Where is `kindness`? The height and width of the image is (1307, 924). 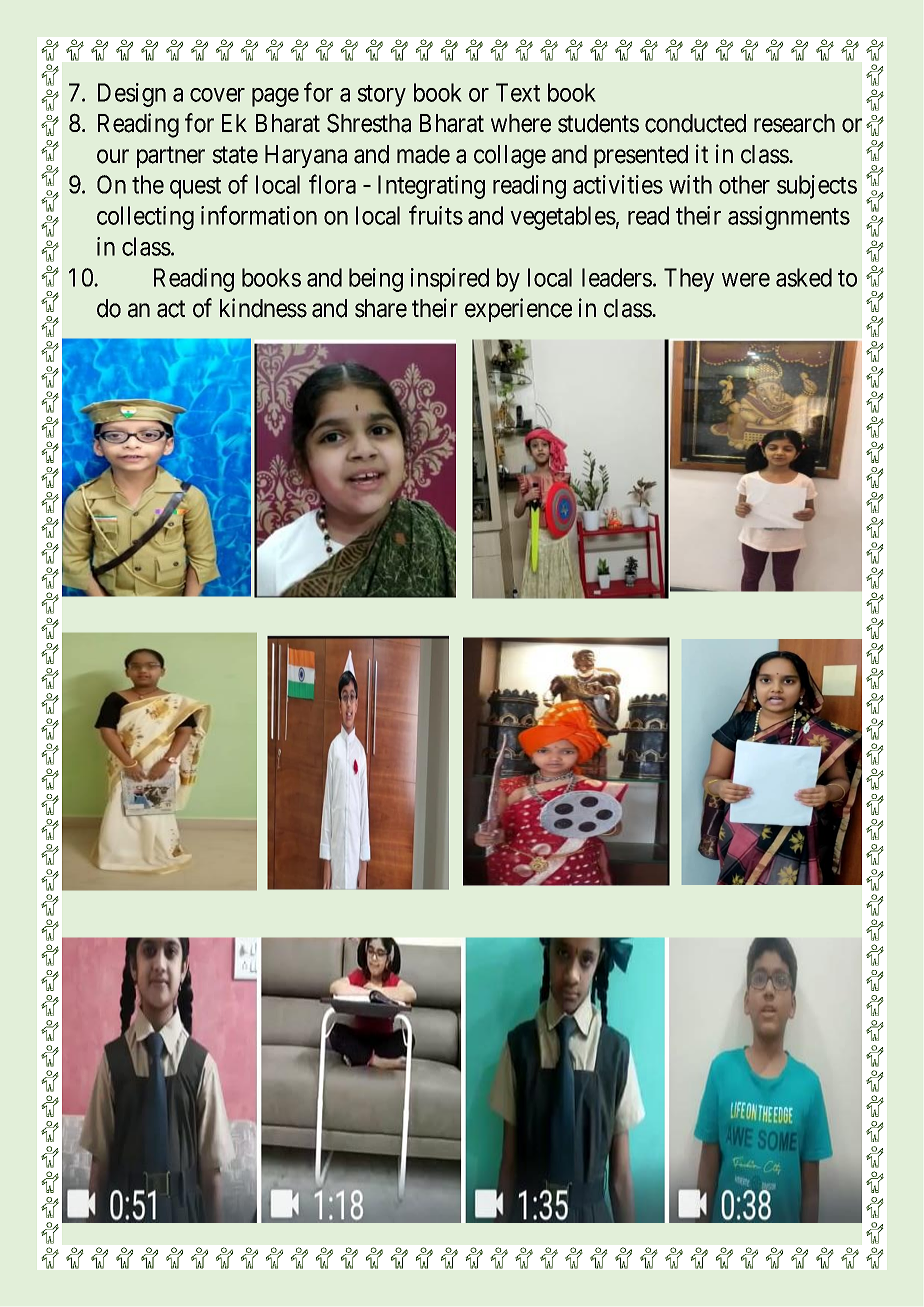 kindness is located at coordinates (263, 308).
